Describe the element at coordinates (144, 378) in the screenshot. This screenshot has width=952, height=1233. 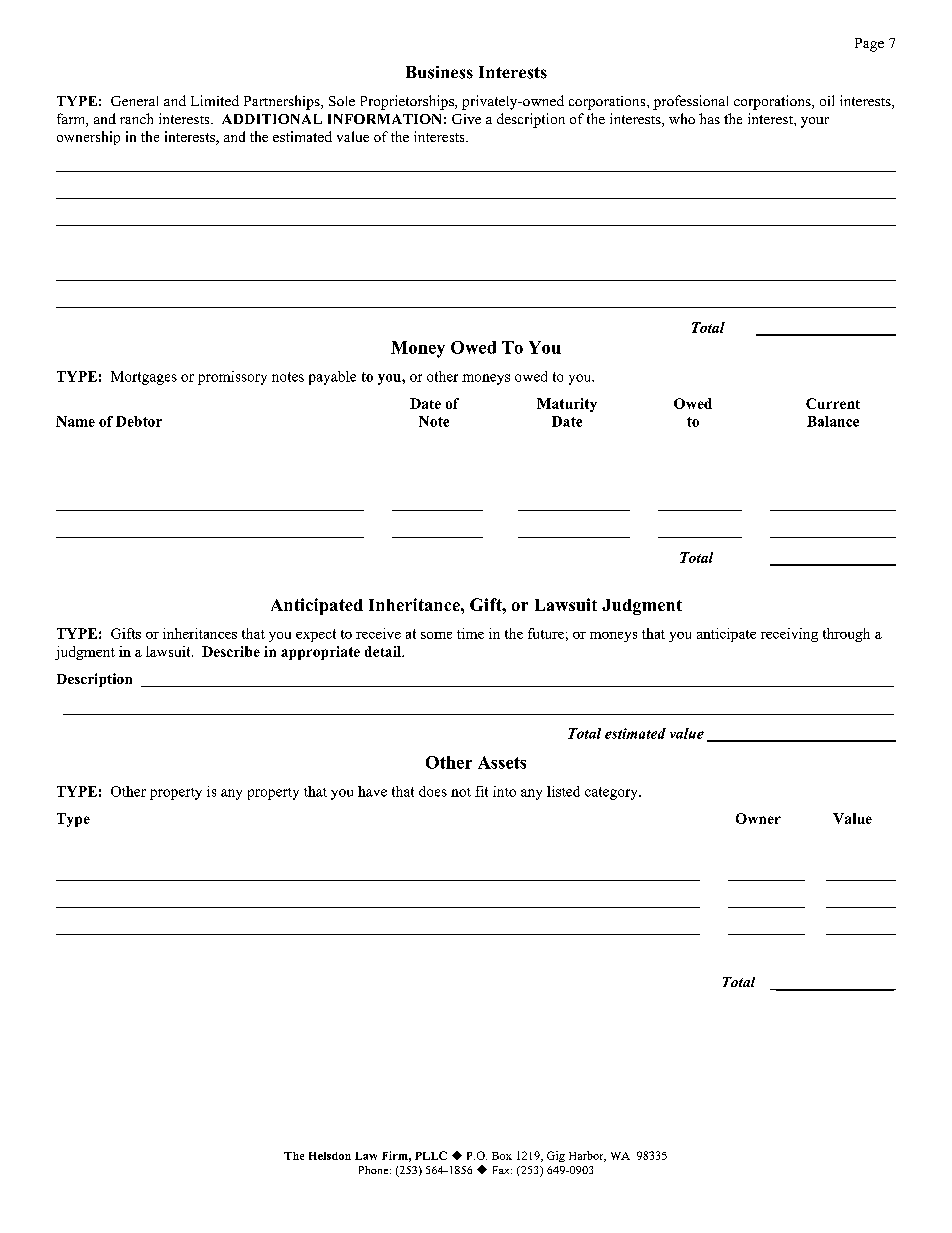
I see `Mortgages` at that location.
